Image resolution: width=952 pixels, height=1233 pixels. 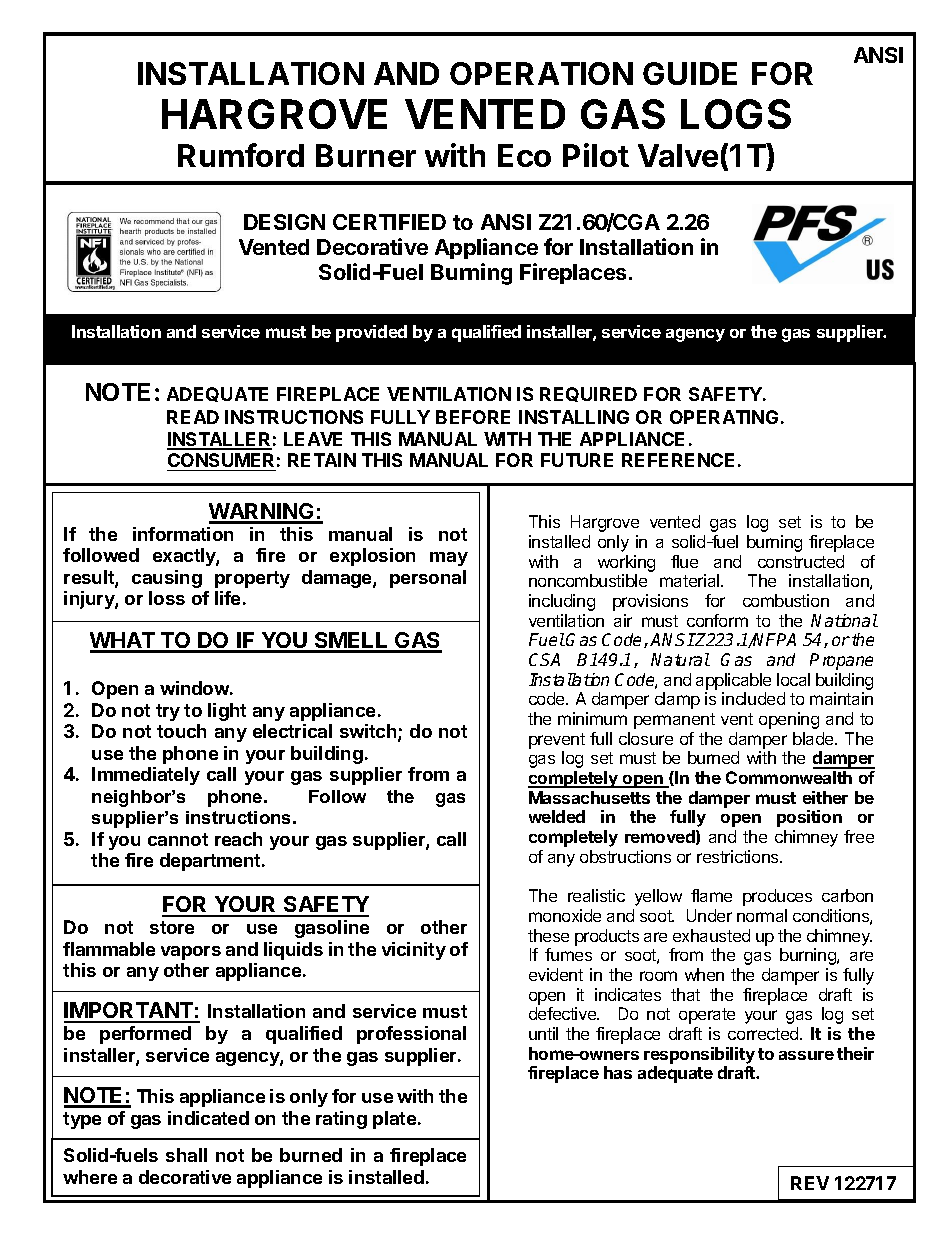 I want to click on welded, so click(x=557, y=816).
